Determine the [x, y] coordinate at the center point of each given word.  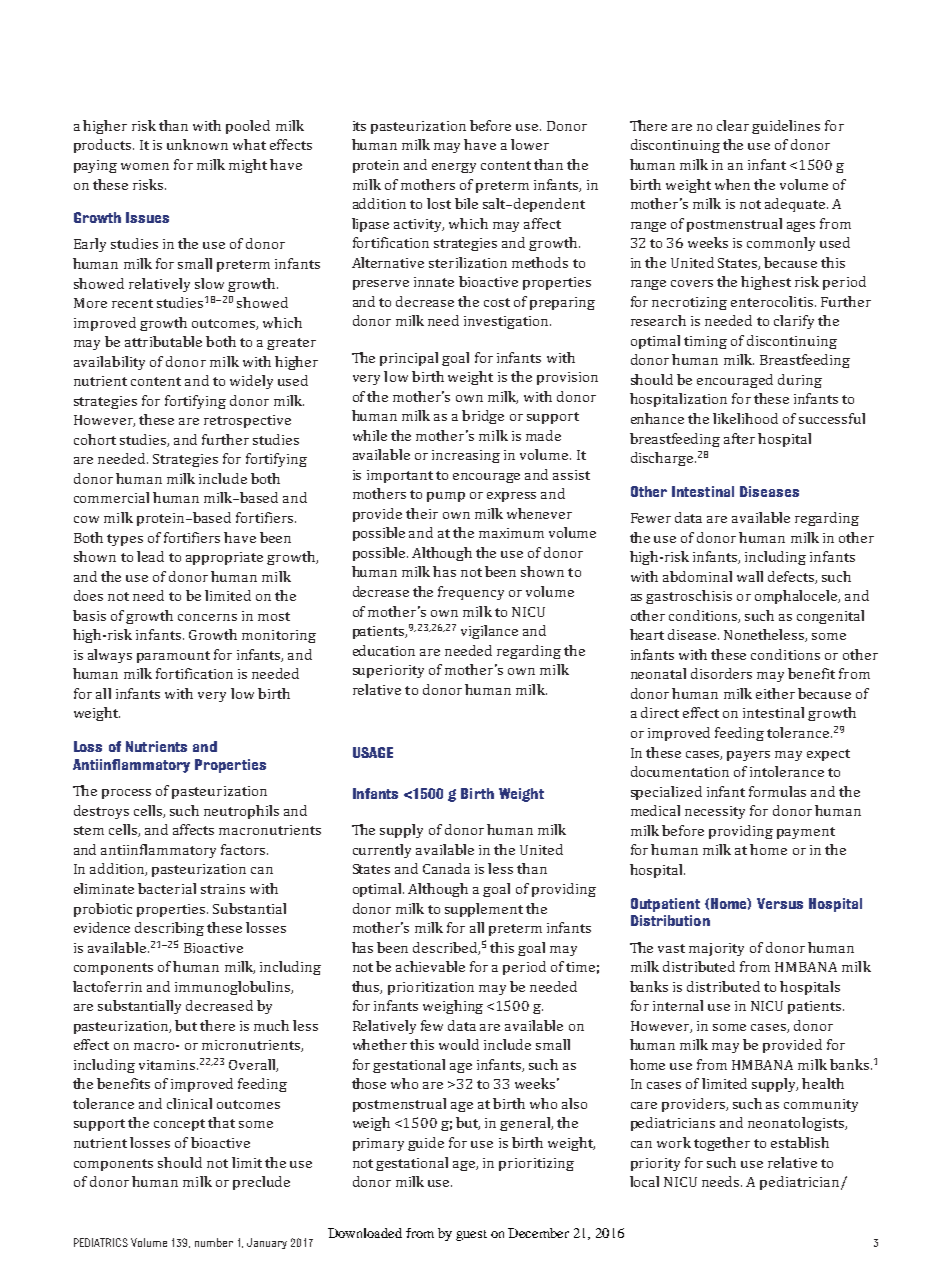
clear [733, 125]
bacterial [167, 888]
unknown [197, 144]
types [125, 540]
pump [446, 497]
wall [750, 576]
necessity [715, 812]
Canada [446, 868]
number [214, 1242]
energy [454, 168]
